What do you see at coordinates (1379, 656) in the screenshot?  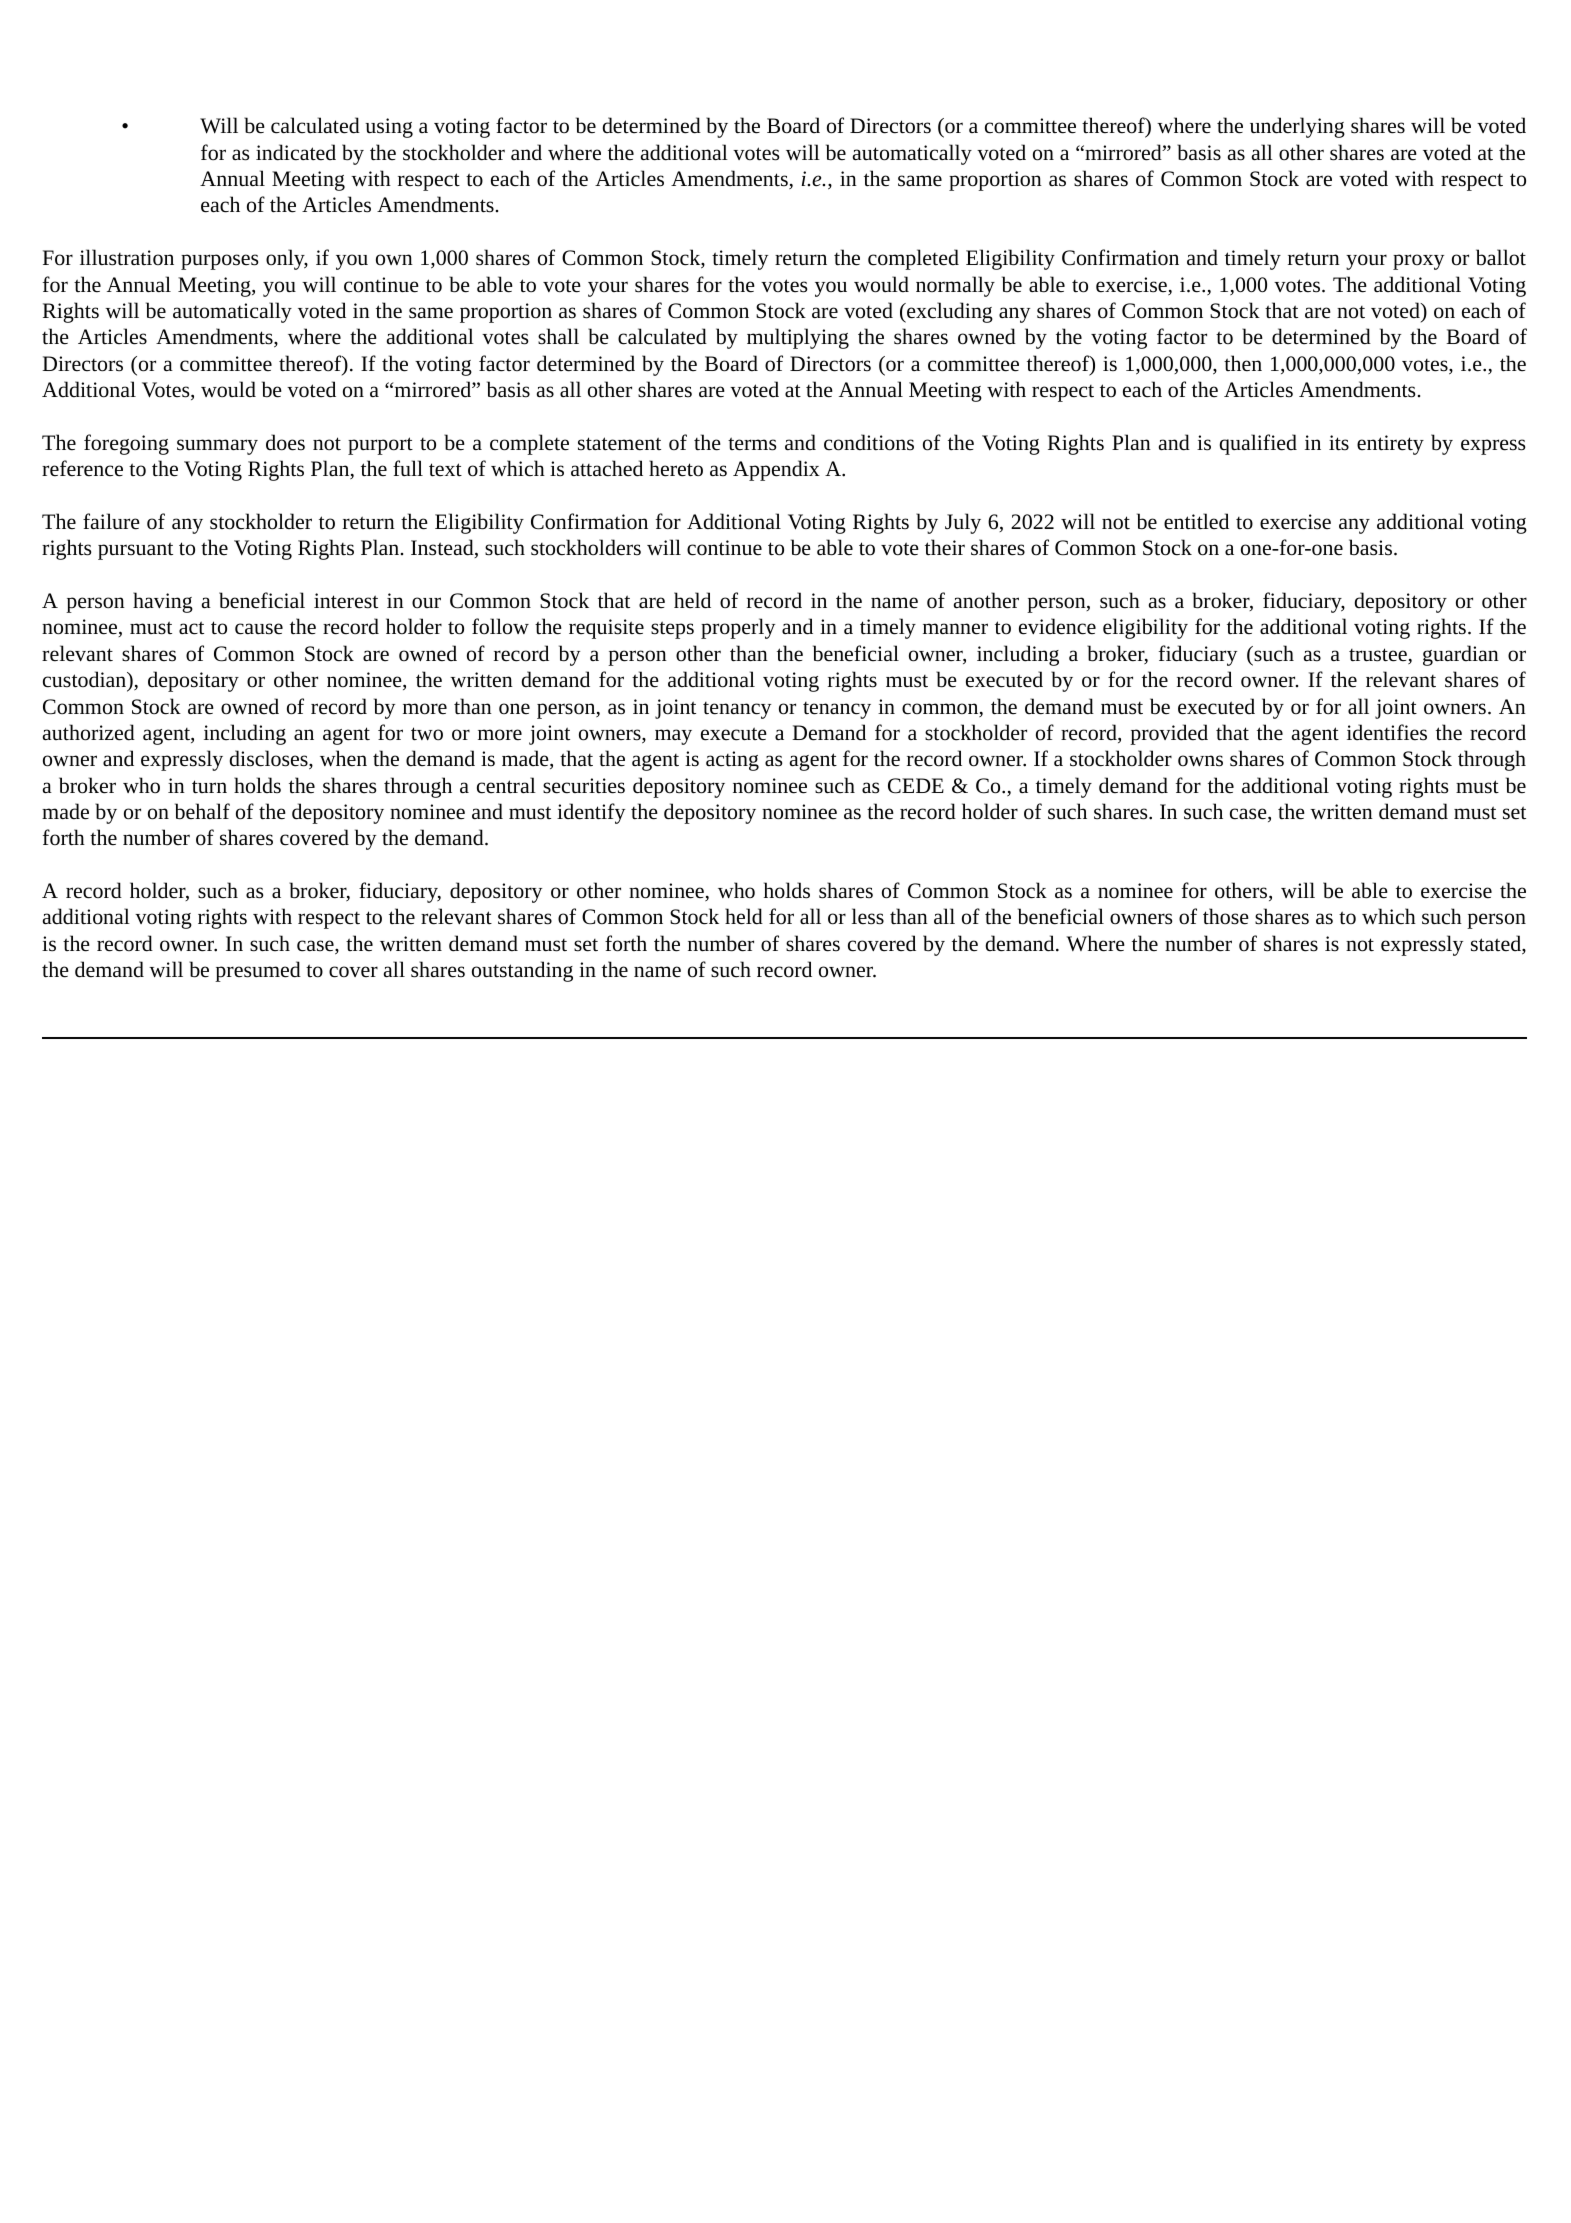 I see `trustee` at bounding box center [1379, 656].
